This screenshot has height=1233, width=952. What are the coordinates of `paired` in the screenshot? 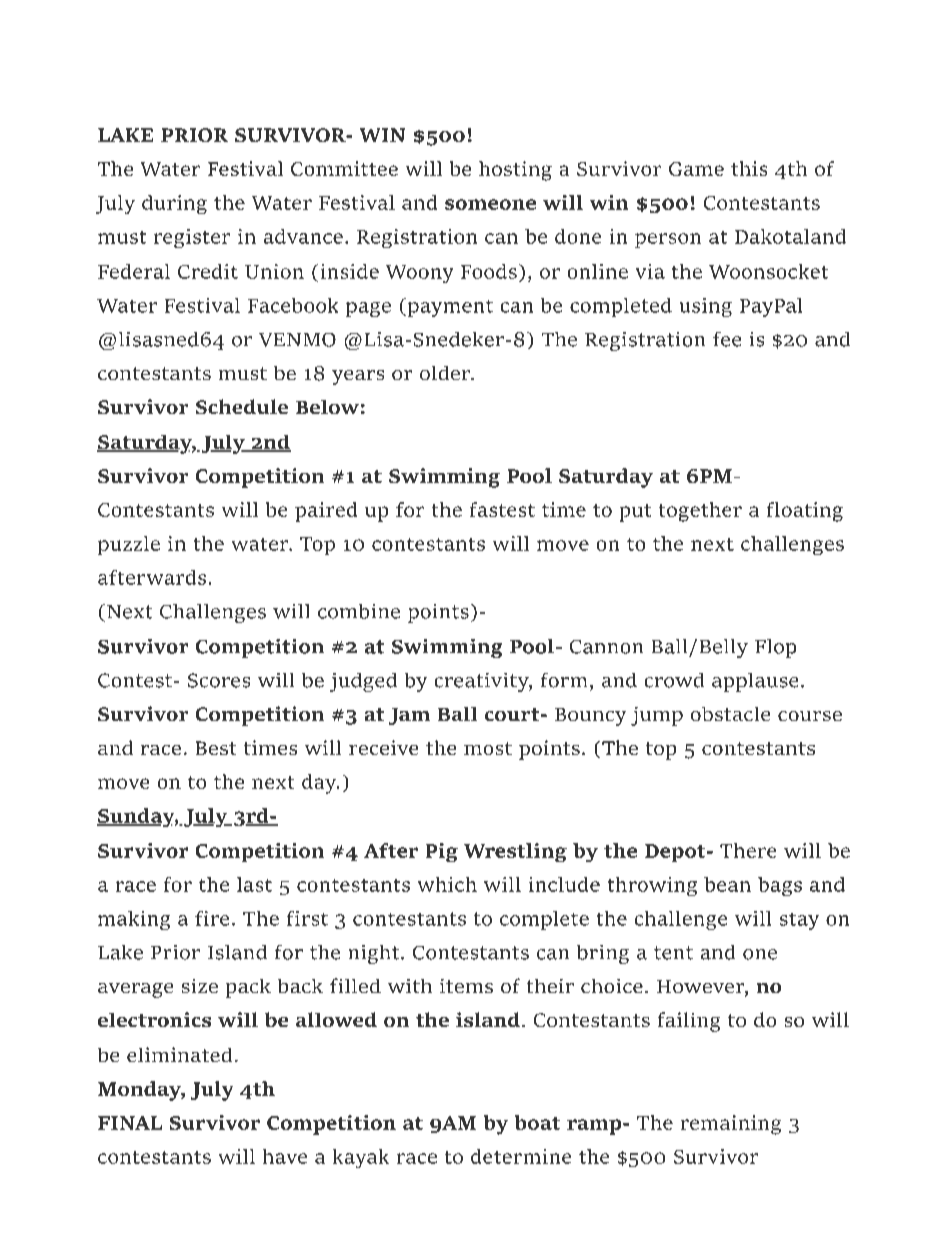 It's located at (326, 512).
